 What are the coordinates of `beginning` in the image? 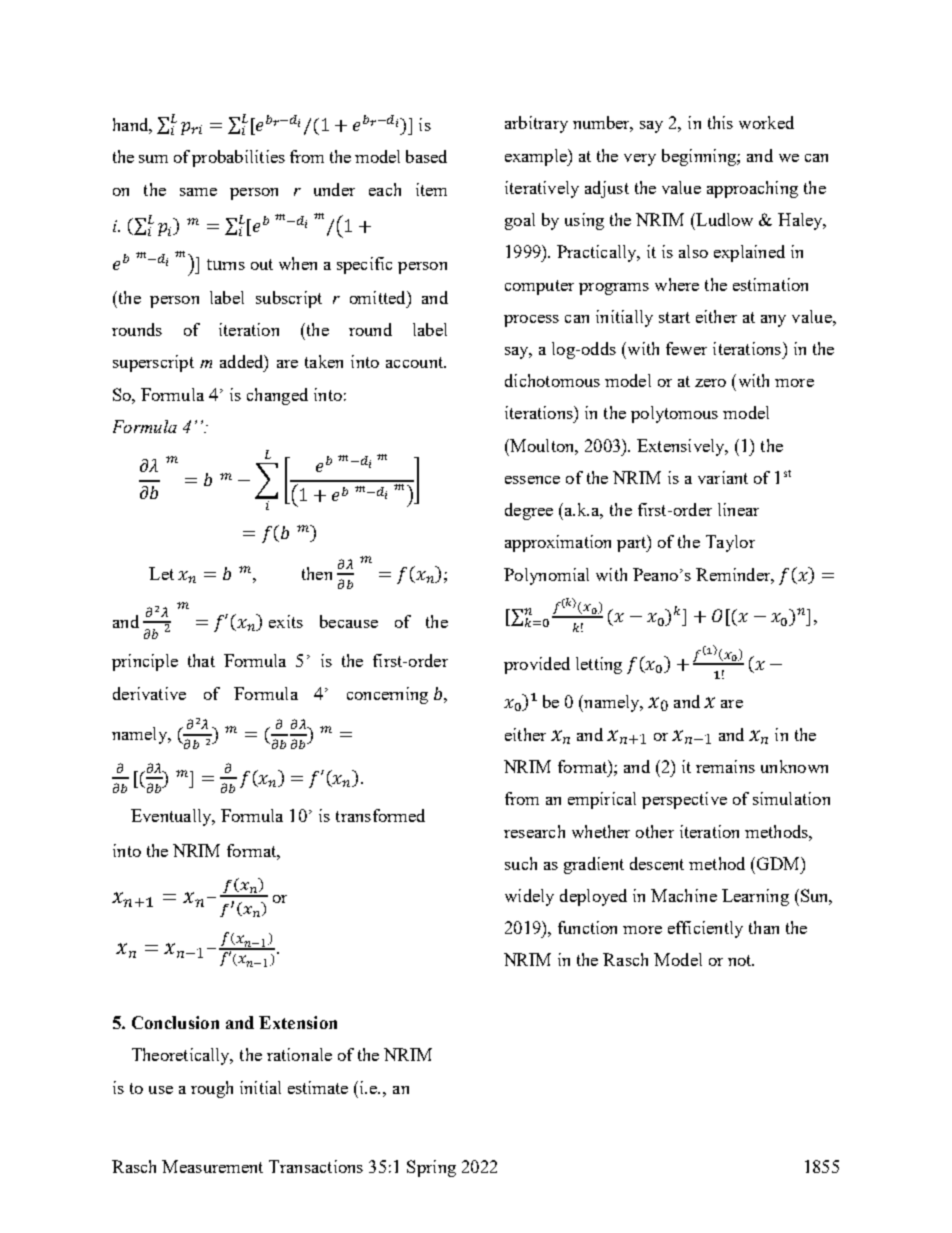 It's located at (700, 157).
